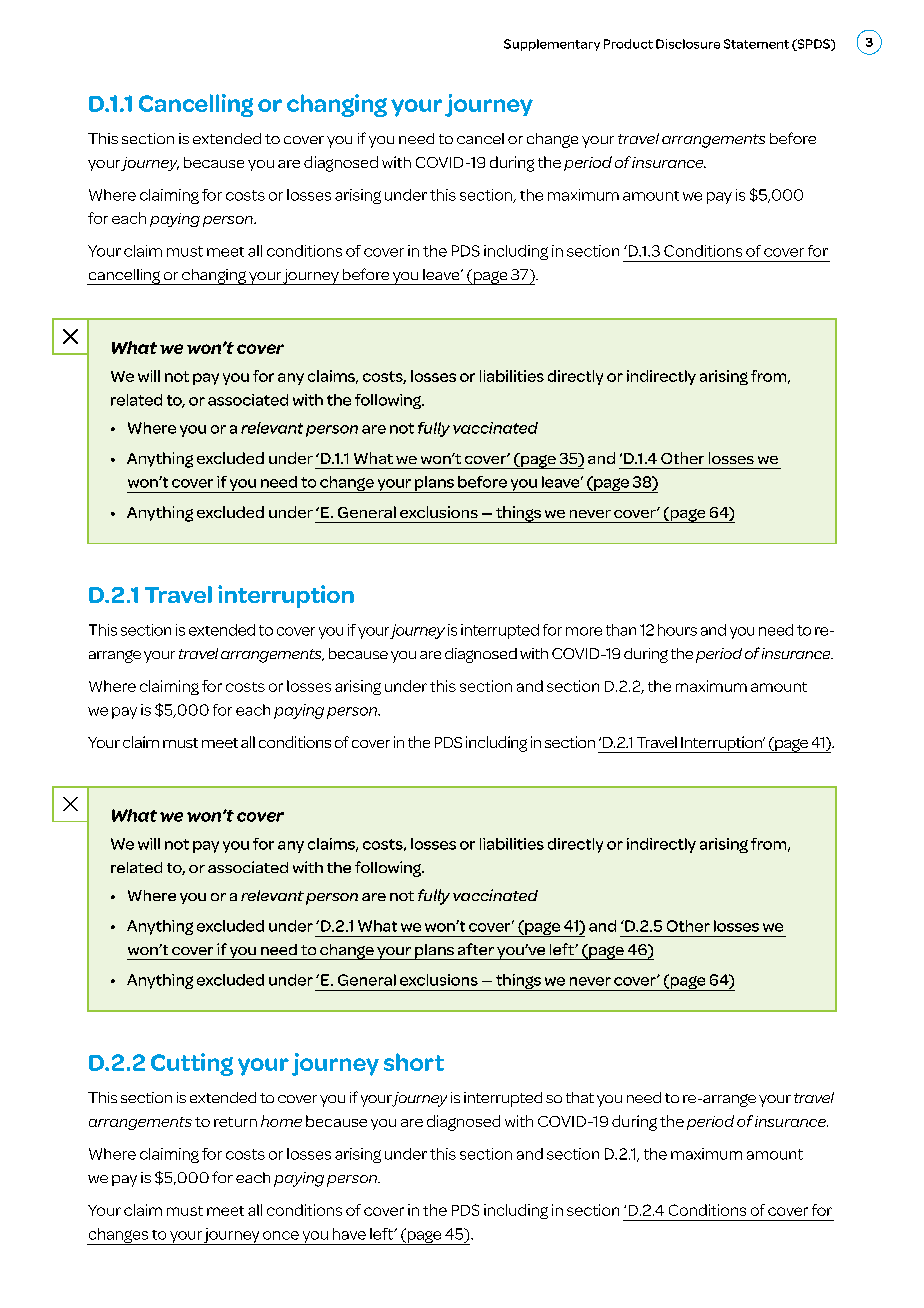  Describe the element at coordinates (621, 630) in the image. I see `than` at that location.
